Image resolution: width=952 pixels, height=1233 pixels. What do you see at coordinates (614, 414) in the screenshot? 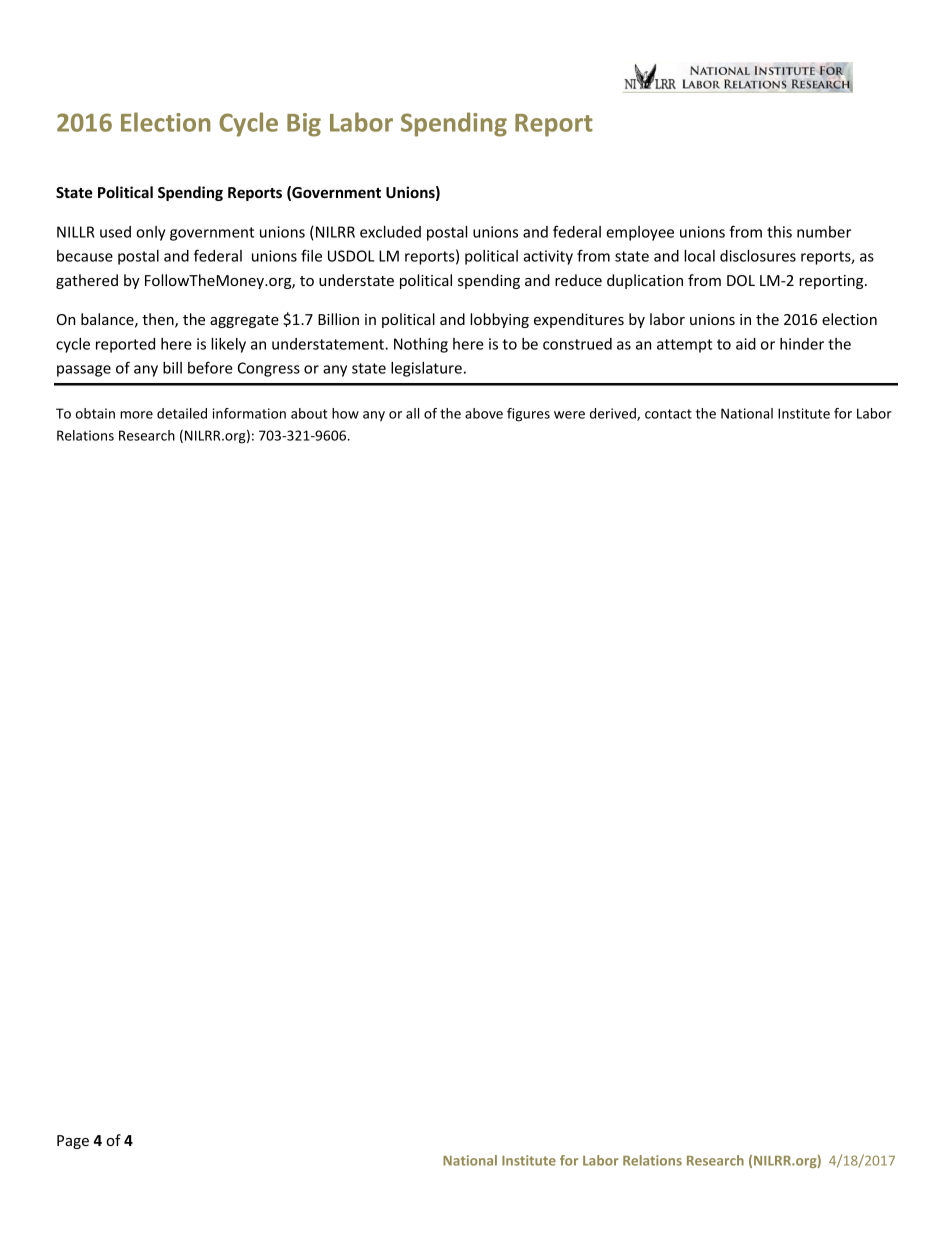
I see `derived` at bounding box center [614, 414].
